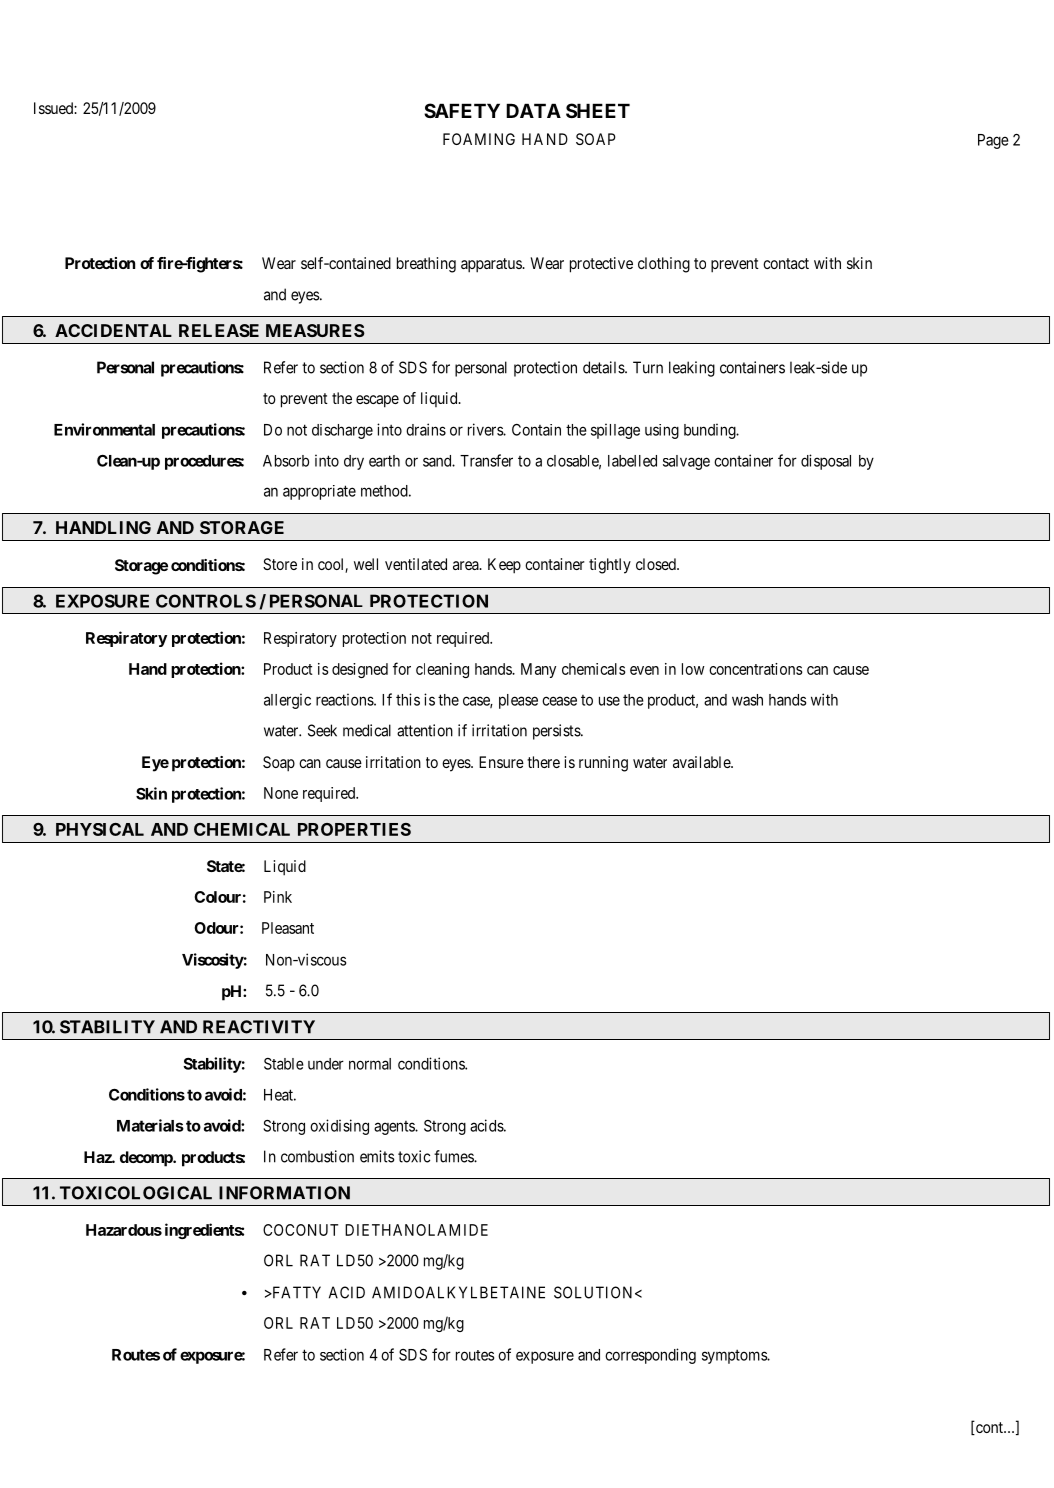 The width and height of the screenshot is (1054, 1488). I want to click on Page, so click(993, 141).
